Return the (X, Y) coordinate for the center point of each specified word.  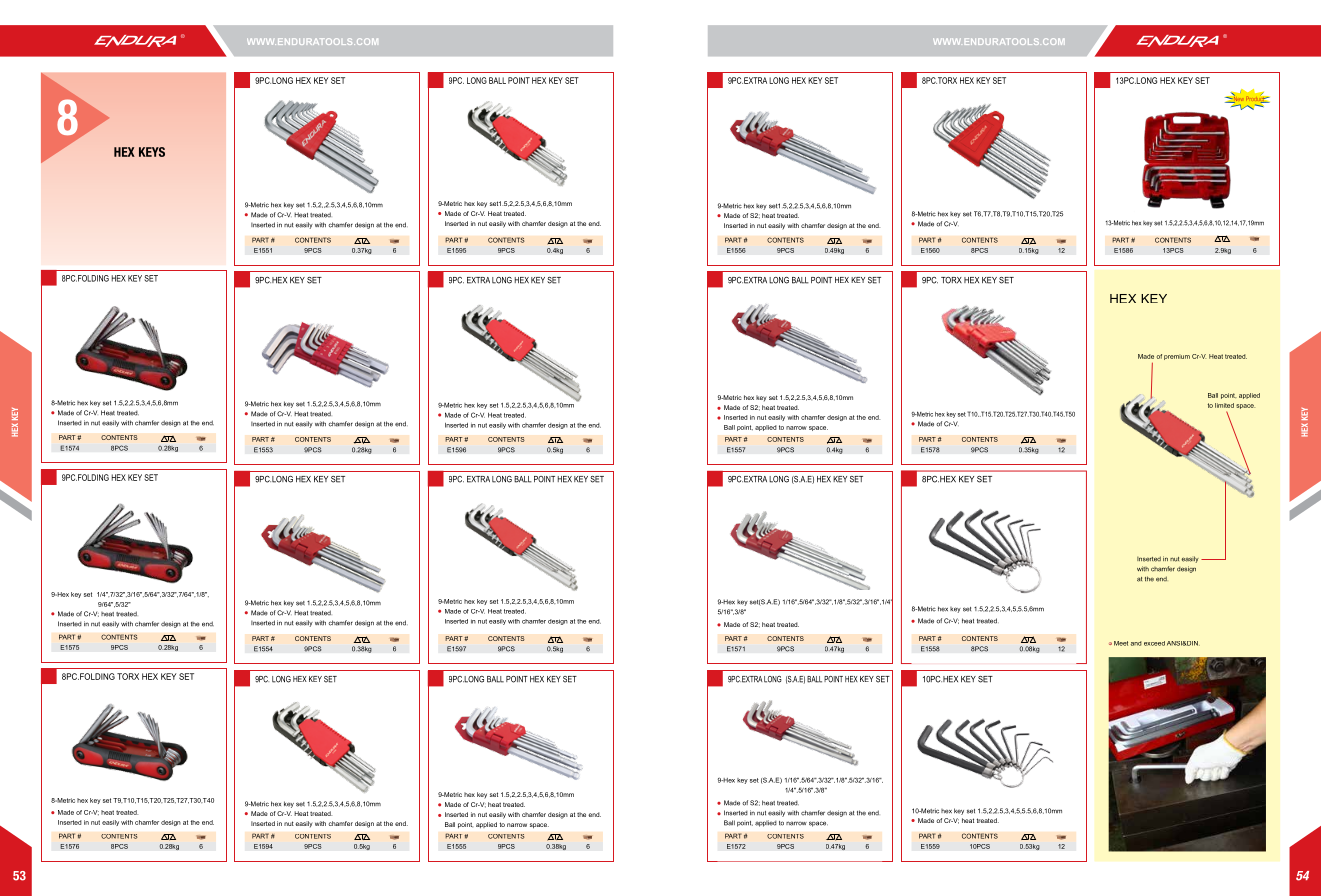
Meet (1121, 643)
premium (1177, 357)
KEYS (152, 152)
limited (1224, 405)
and (1136, 643)
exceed (1154, 643)
